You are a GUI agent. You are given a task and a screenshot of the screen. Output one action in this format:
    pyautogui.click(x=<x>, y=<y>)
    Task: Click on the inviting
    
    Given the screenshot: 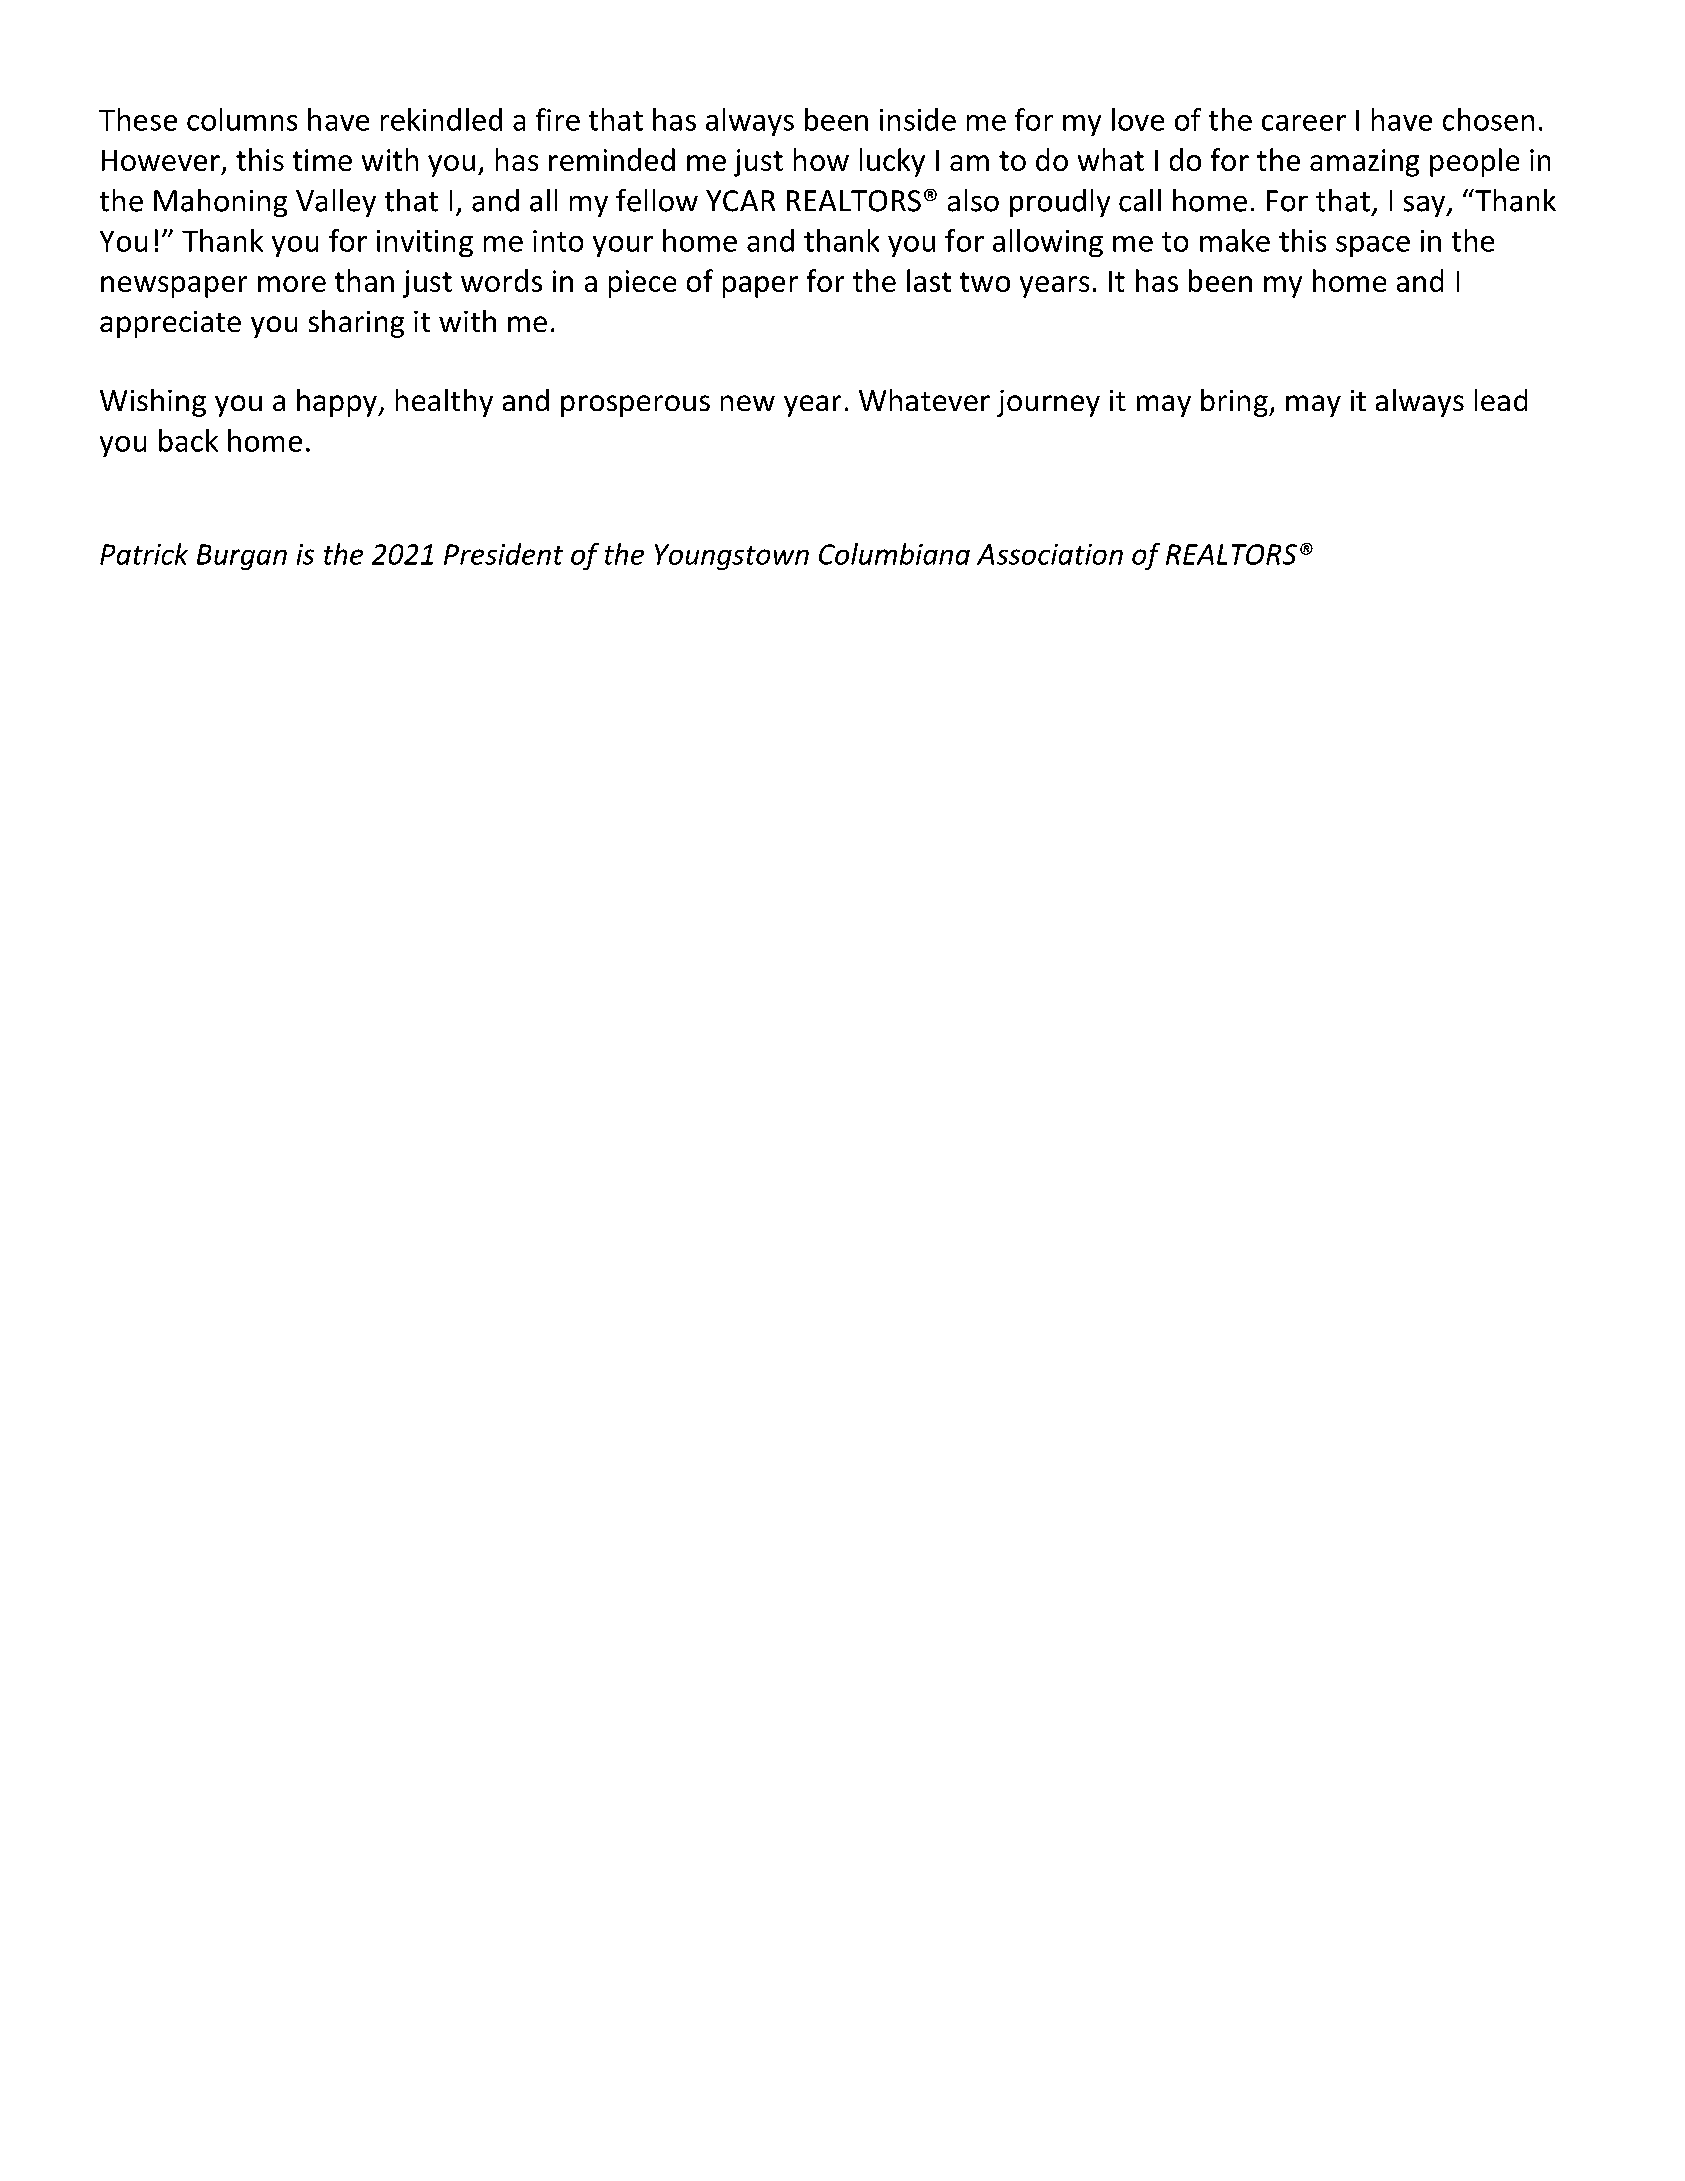 What is the action you would take?
    pyautogui.click(x=425, y=243)
